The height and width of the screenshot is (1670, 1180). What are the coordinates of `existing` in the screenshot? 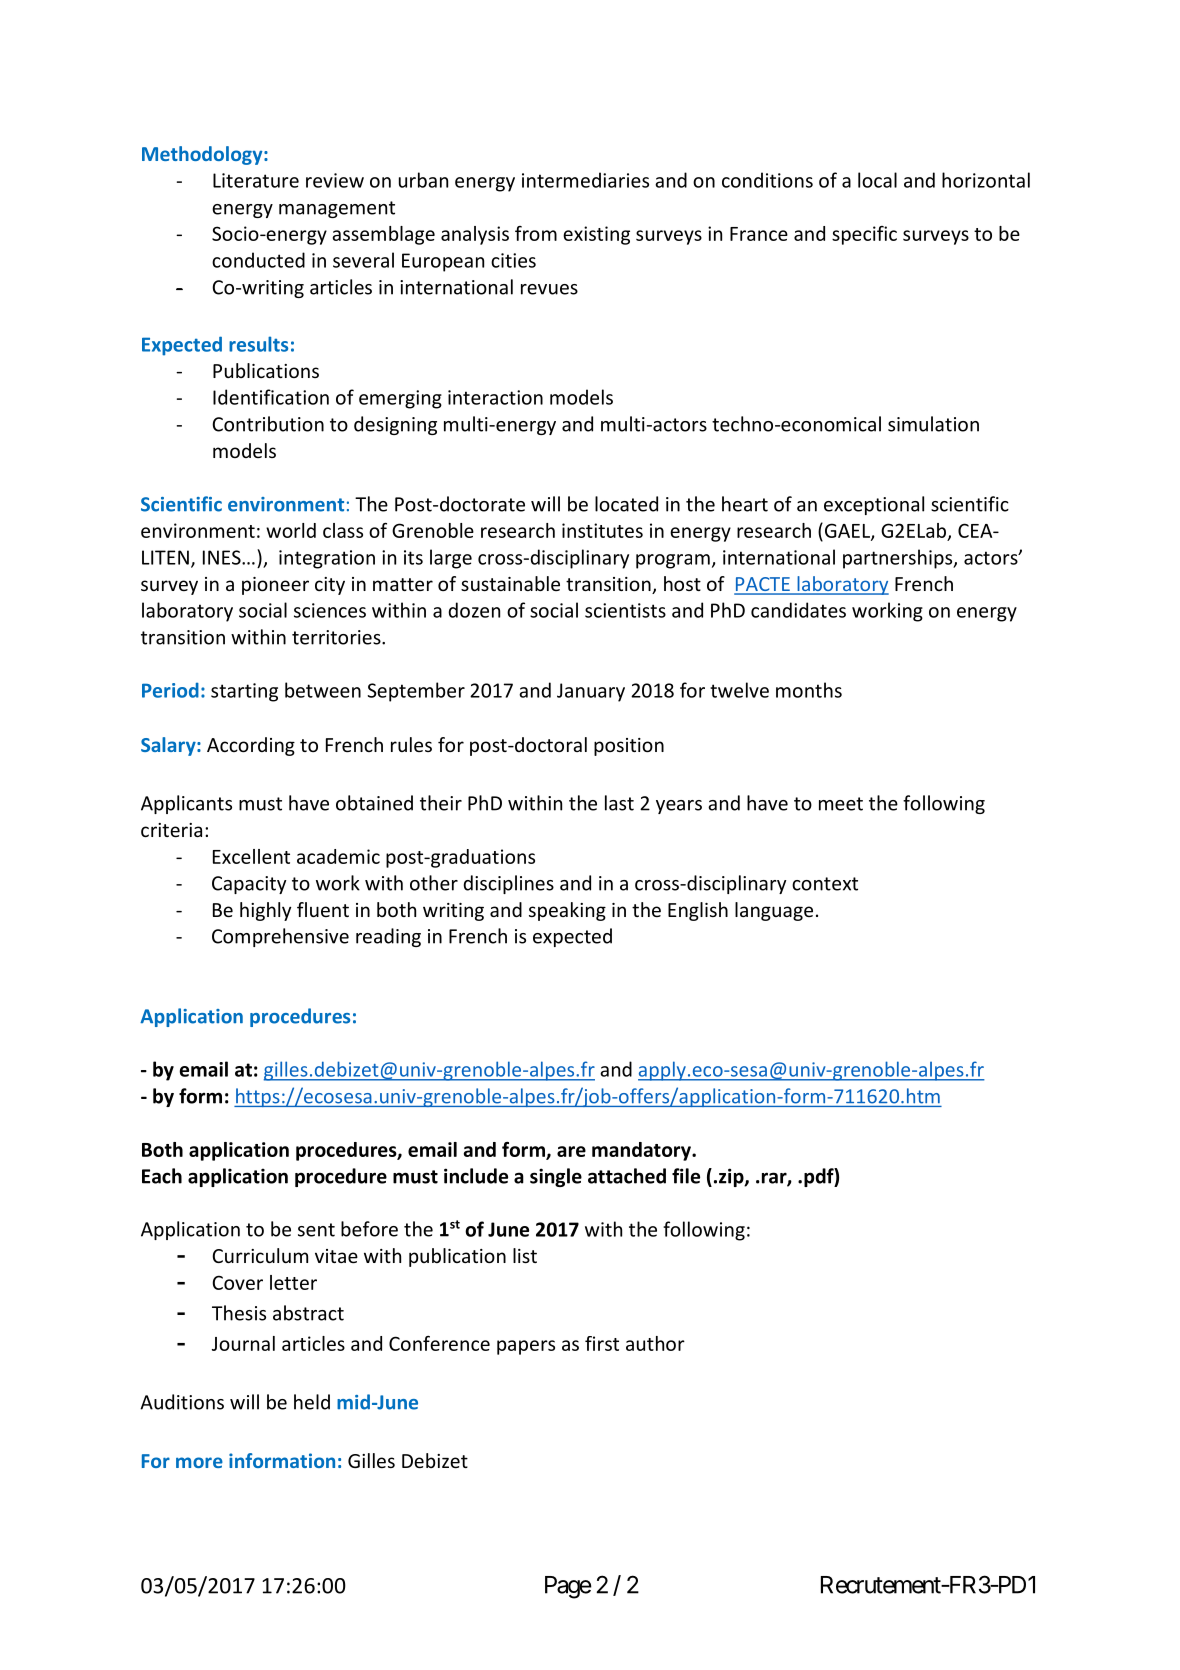 It's located at (596, 235).
